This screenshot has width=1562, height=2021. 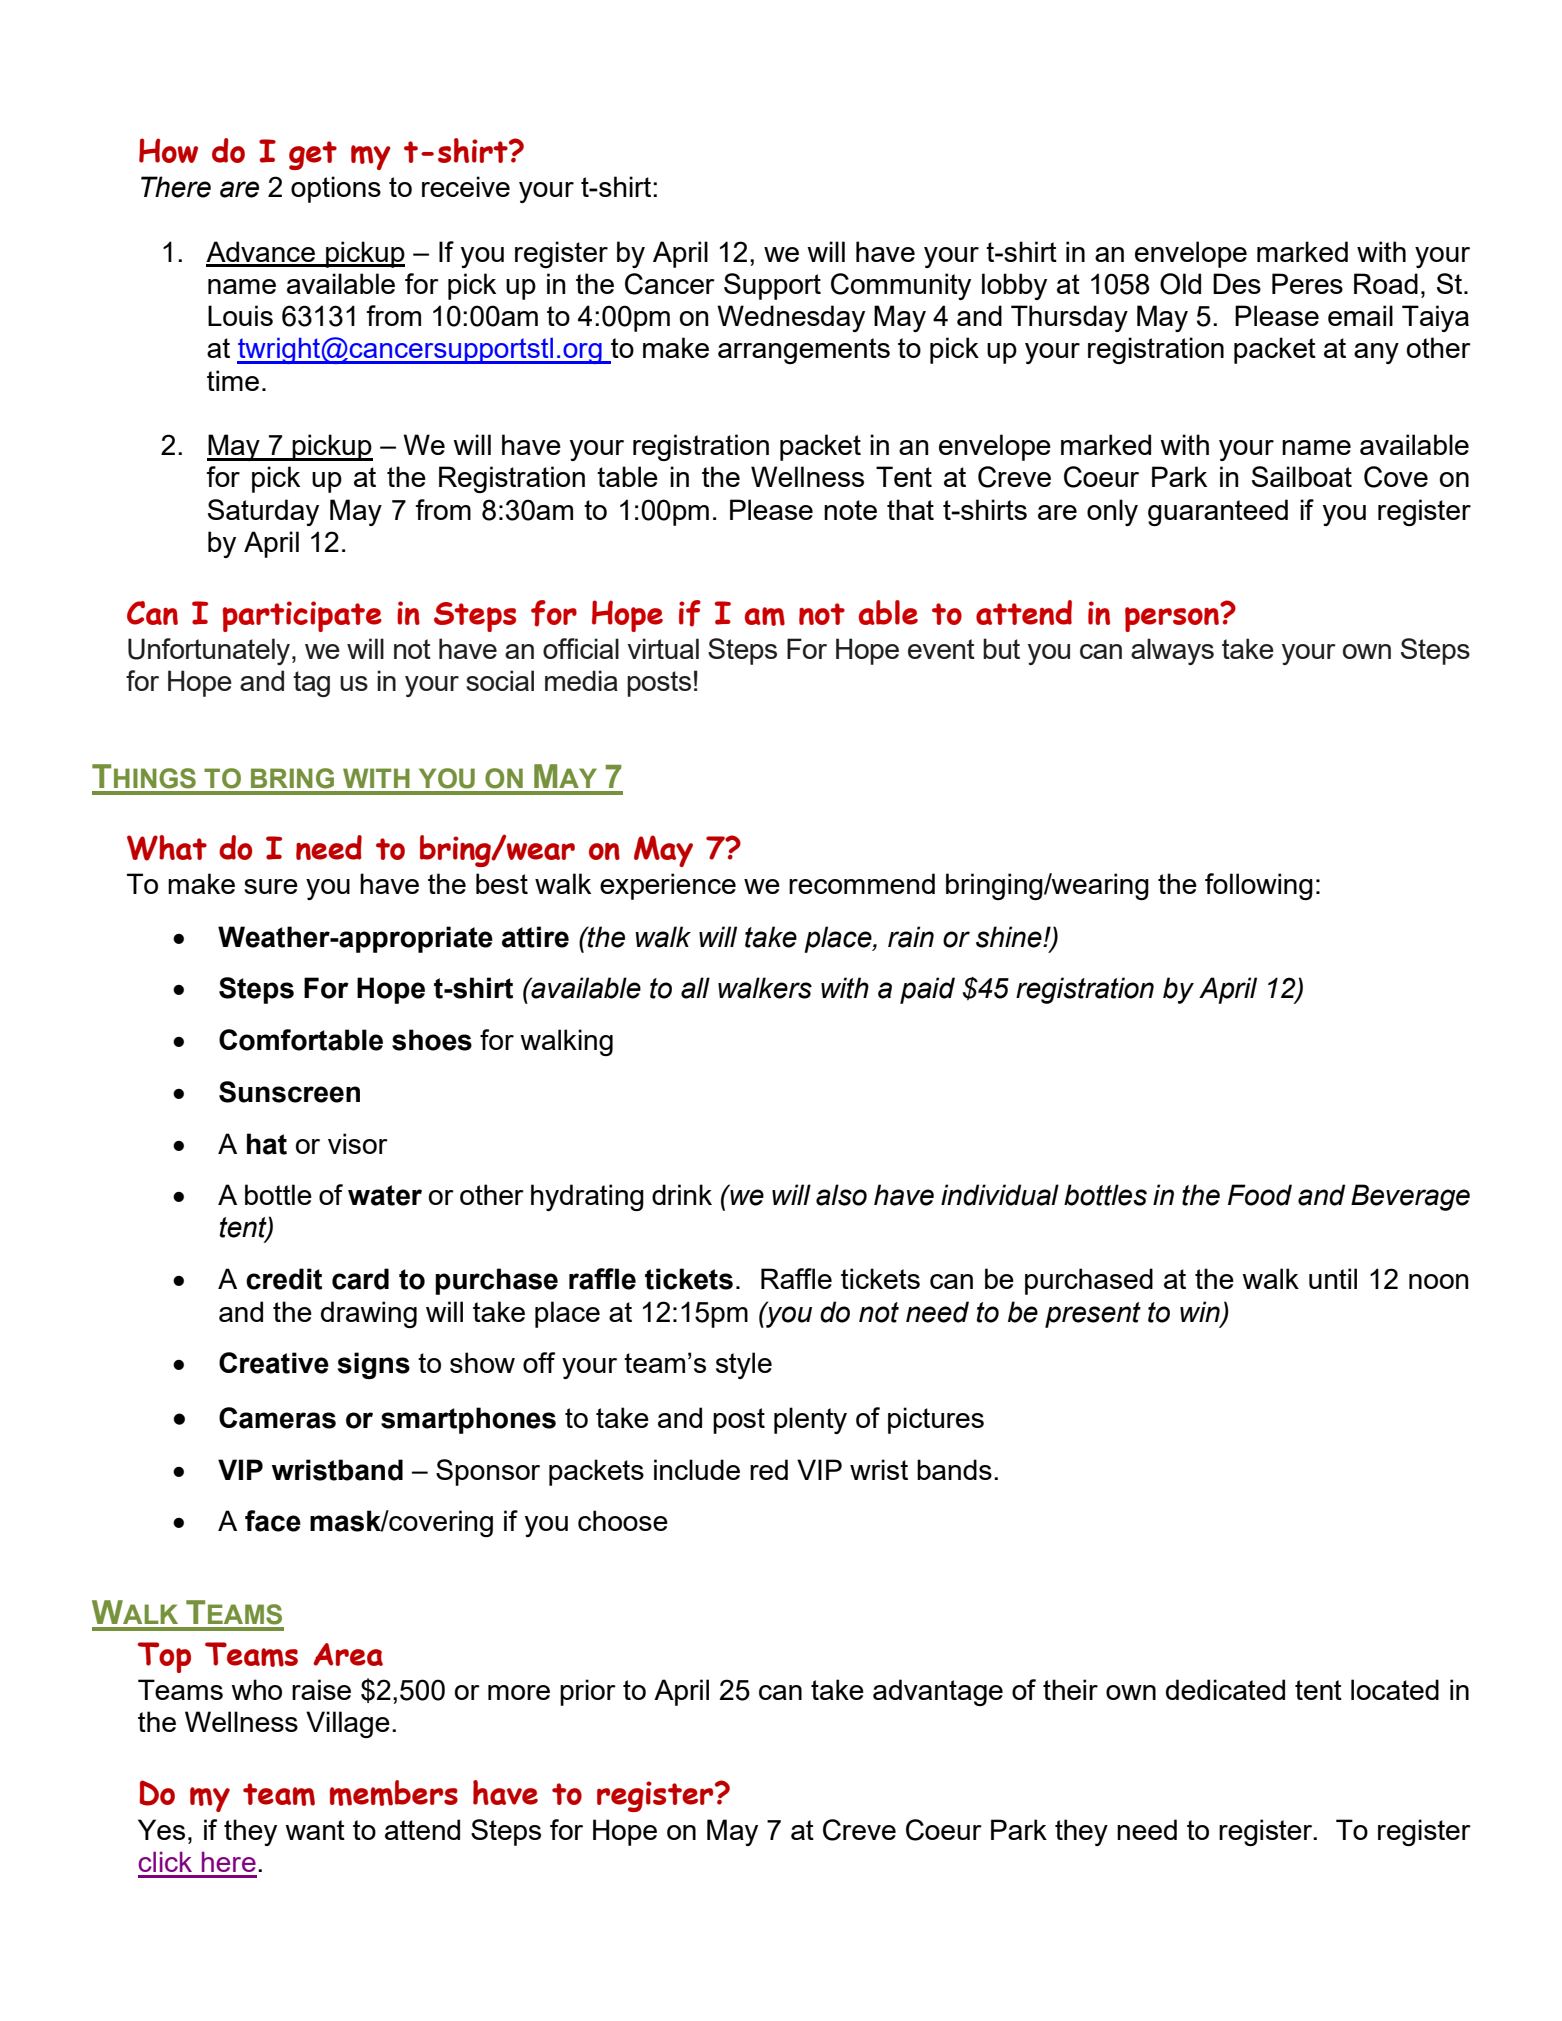 I want to click on options, so click(x=336, y=189).
